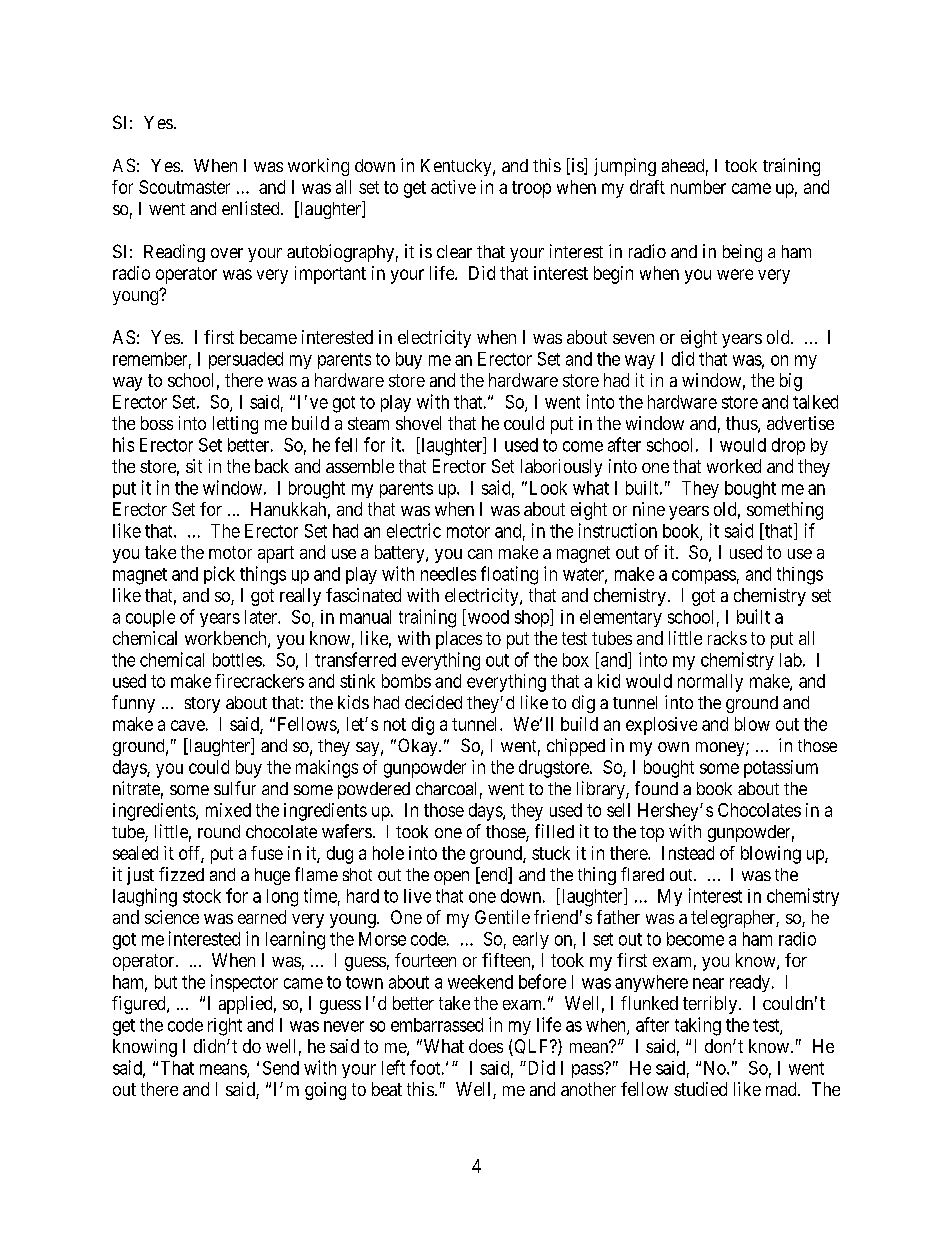 The width and height of the image is (952, 1233). I want to click on steam, so click(368, 423).
